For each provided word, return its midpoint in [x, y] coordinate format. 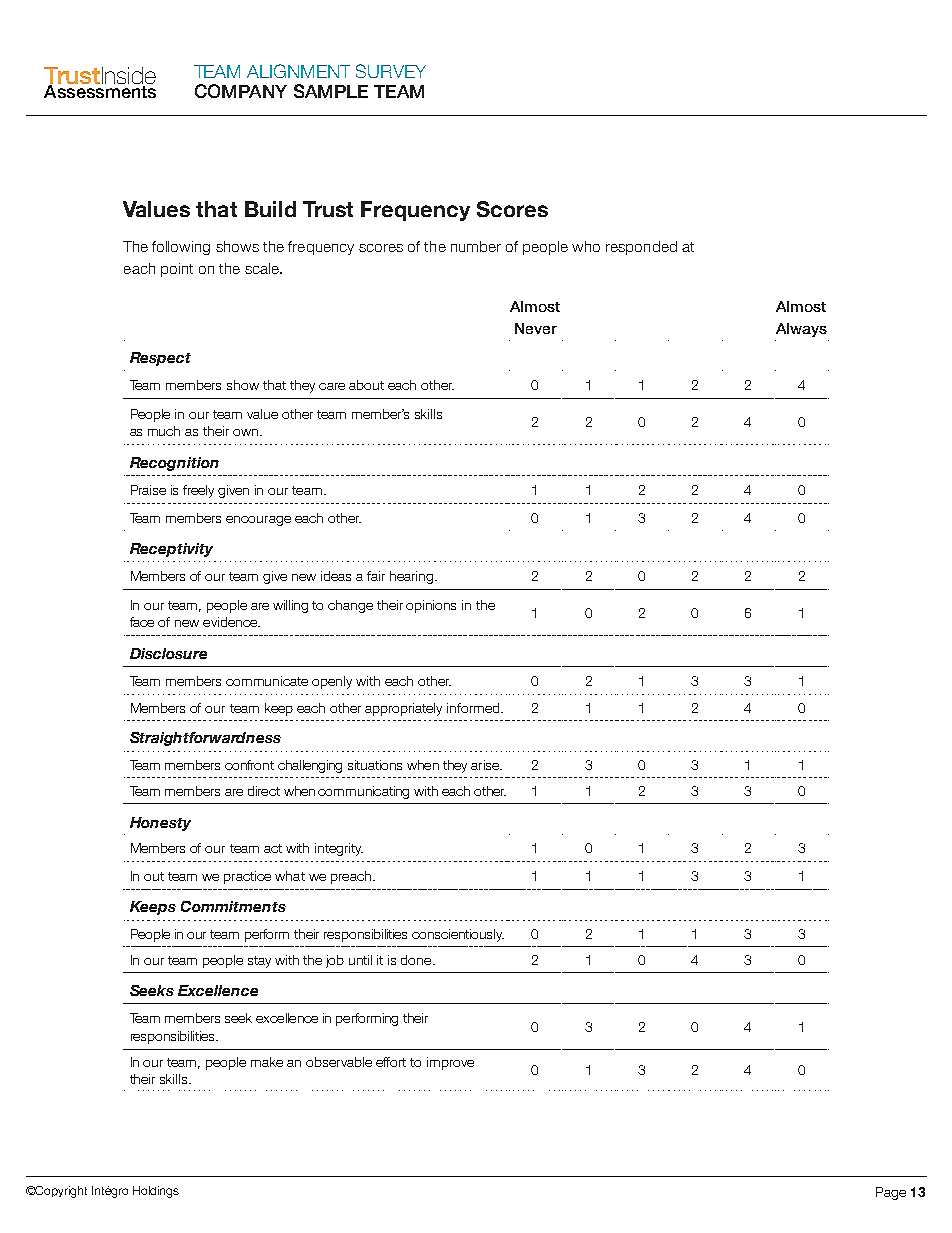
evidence [231, 622]
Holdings [156, 1192]
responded [641, 248]
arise [486, 765]
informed [474, 708]
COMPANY [241, 91]
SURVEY [391, 71]
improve [450, 1063]
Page [891, 1193]
